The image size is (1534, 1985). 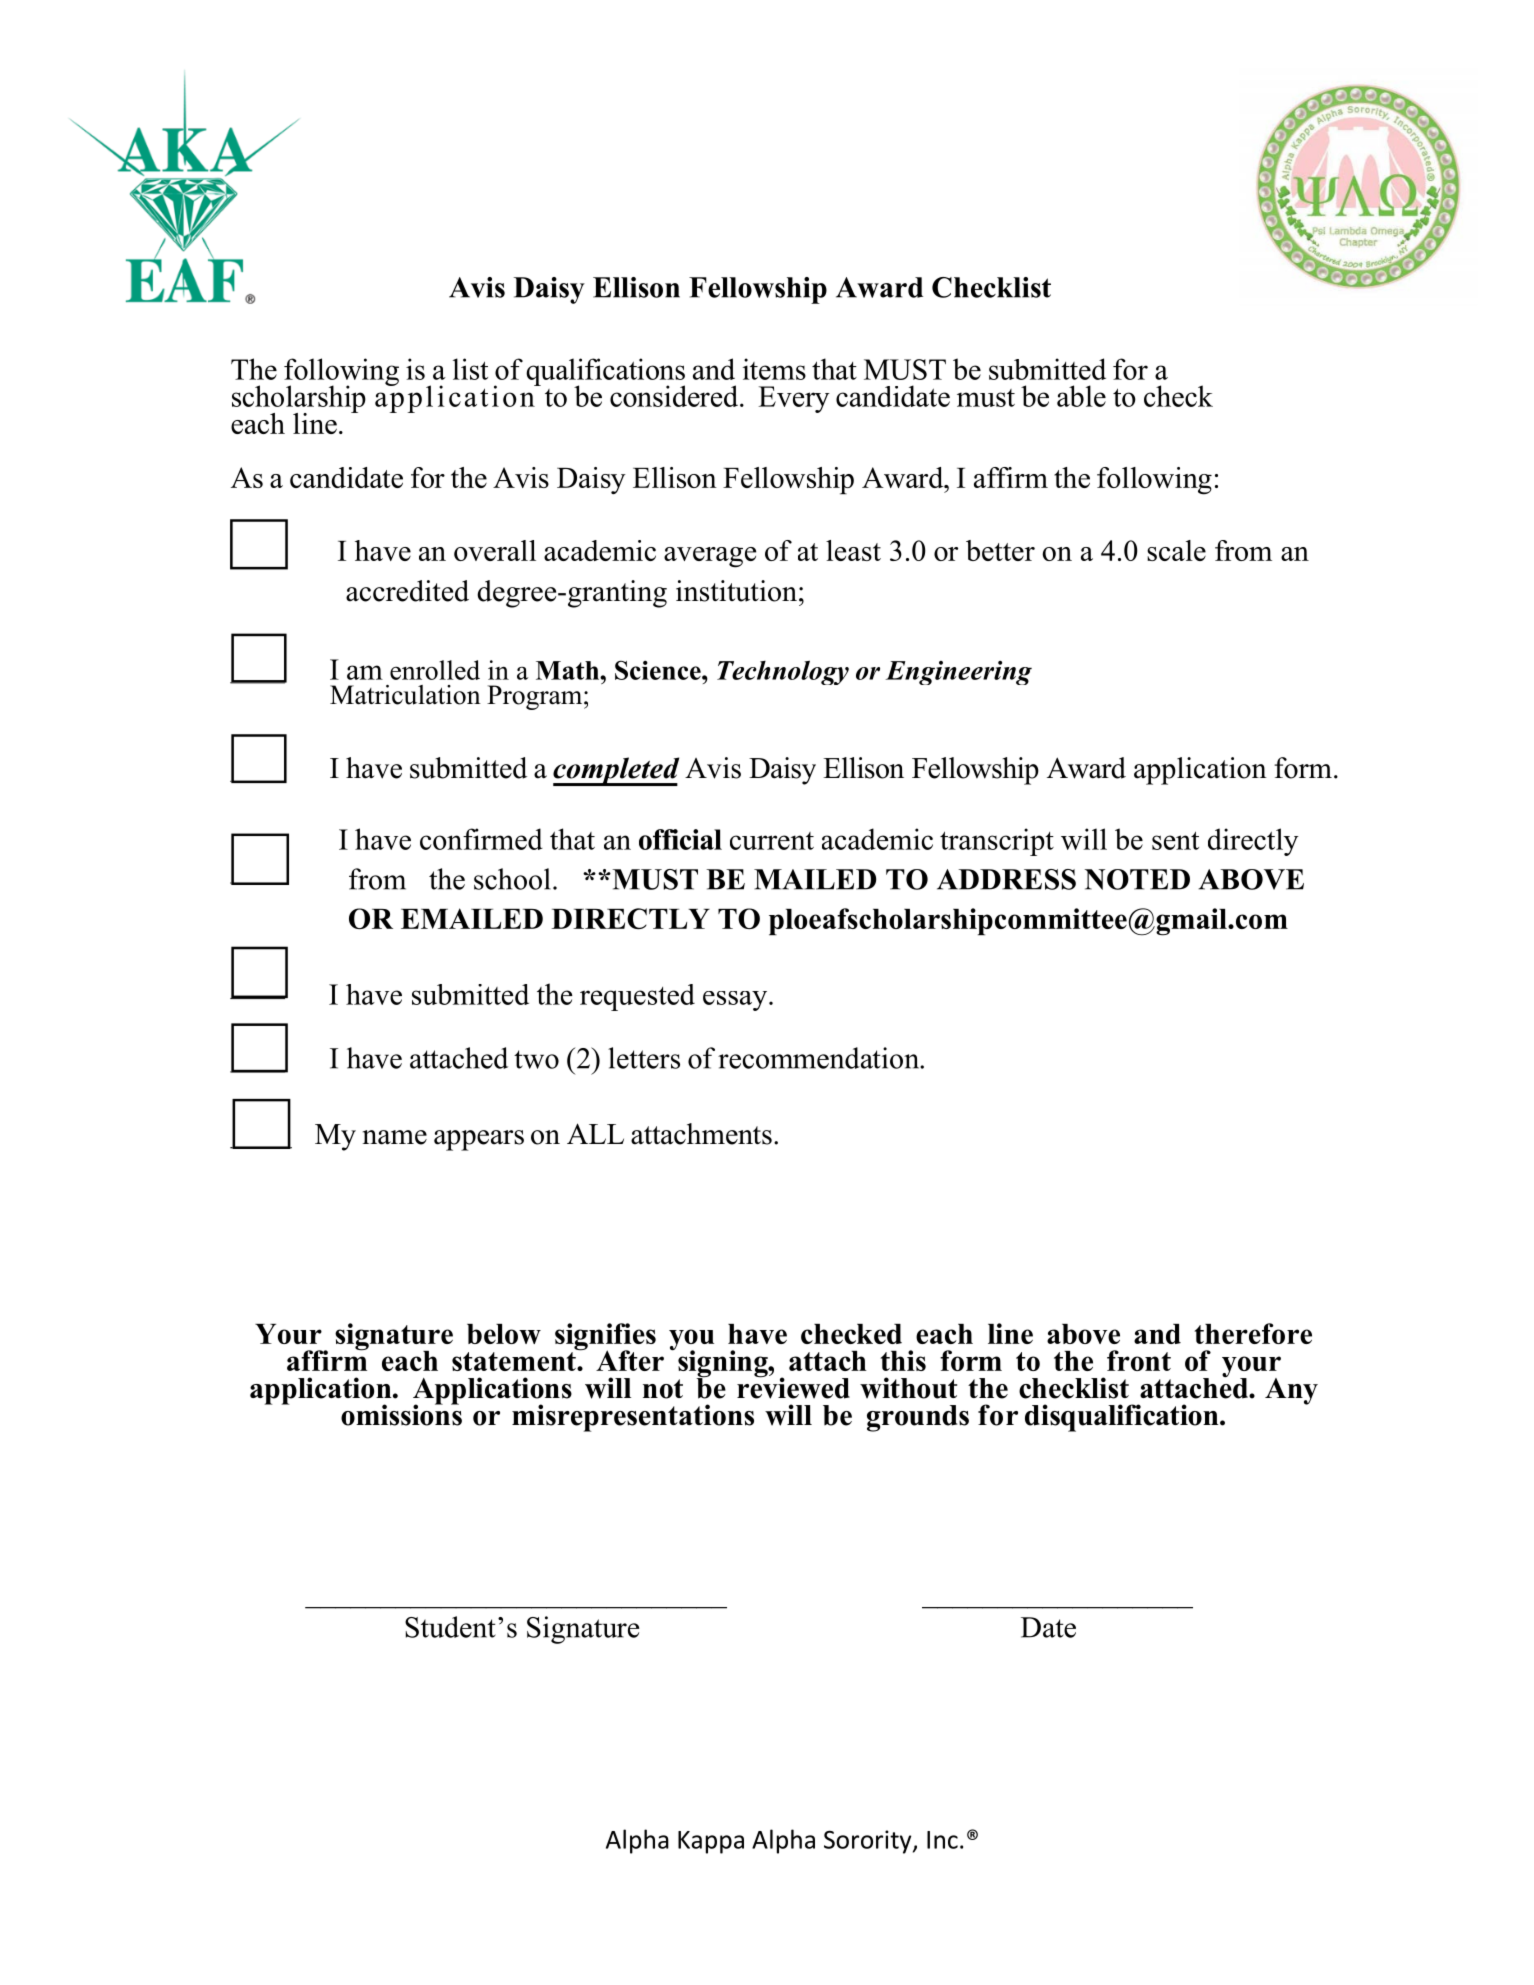 What do you see at coordinates (504, 1334) in the screenshot?
I see `below` at bounding box center [504, 1334].
